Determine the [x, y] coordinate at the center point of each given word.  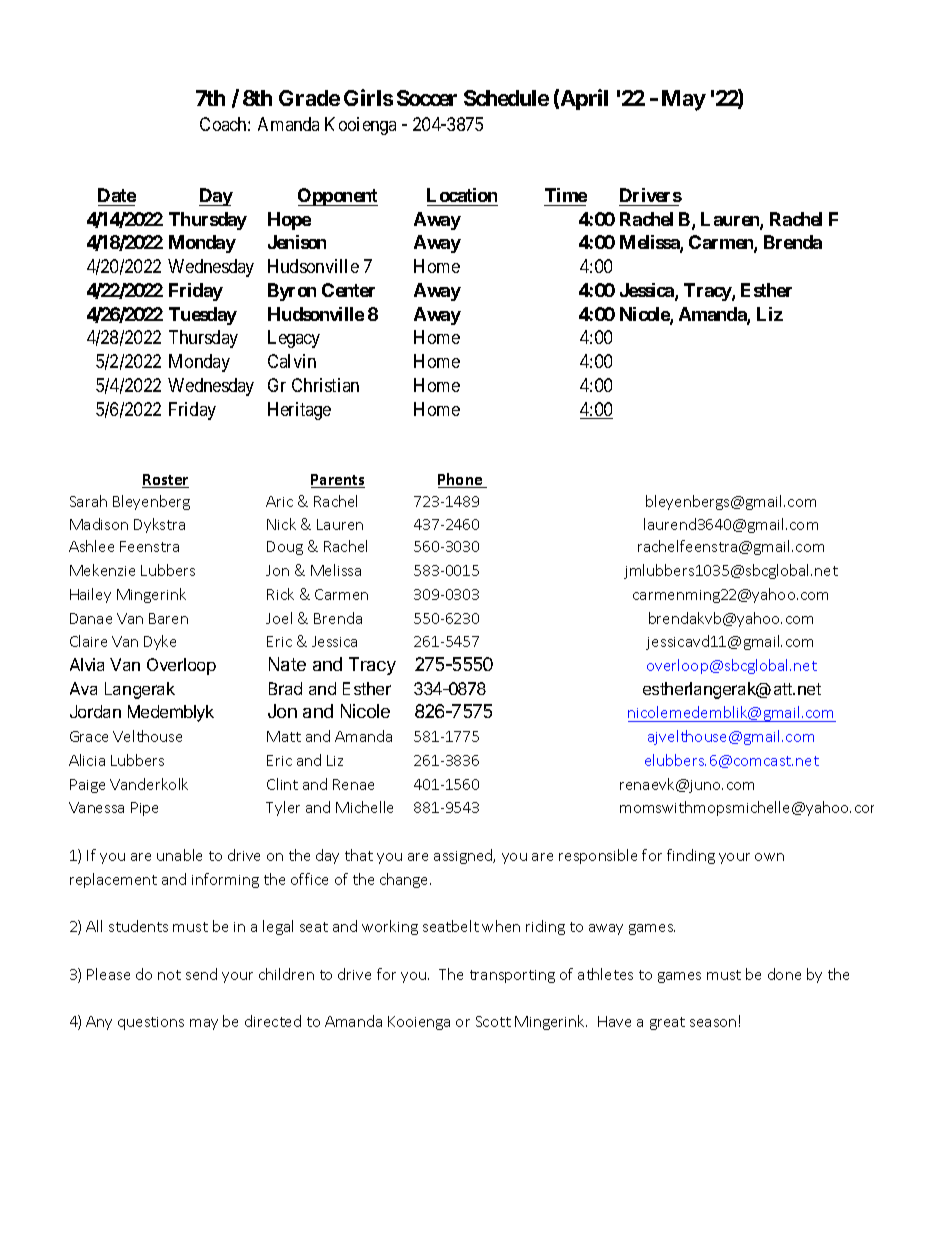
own [769, 857]
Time [566, 195]
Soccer [427, 98]
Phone [461, 480]
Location [462, 195]
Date [117, 195]
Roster [165, 481]
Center [348, 290]
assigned [464, 856]
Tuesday [203, 316]
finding [691, 856]
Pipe [144, 809]
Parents [338, 481]
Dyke [160, 642]
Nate [287, 664]
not [169, 975]
